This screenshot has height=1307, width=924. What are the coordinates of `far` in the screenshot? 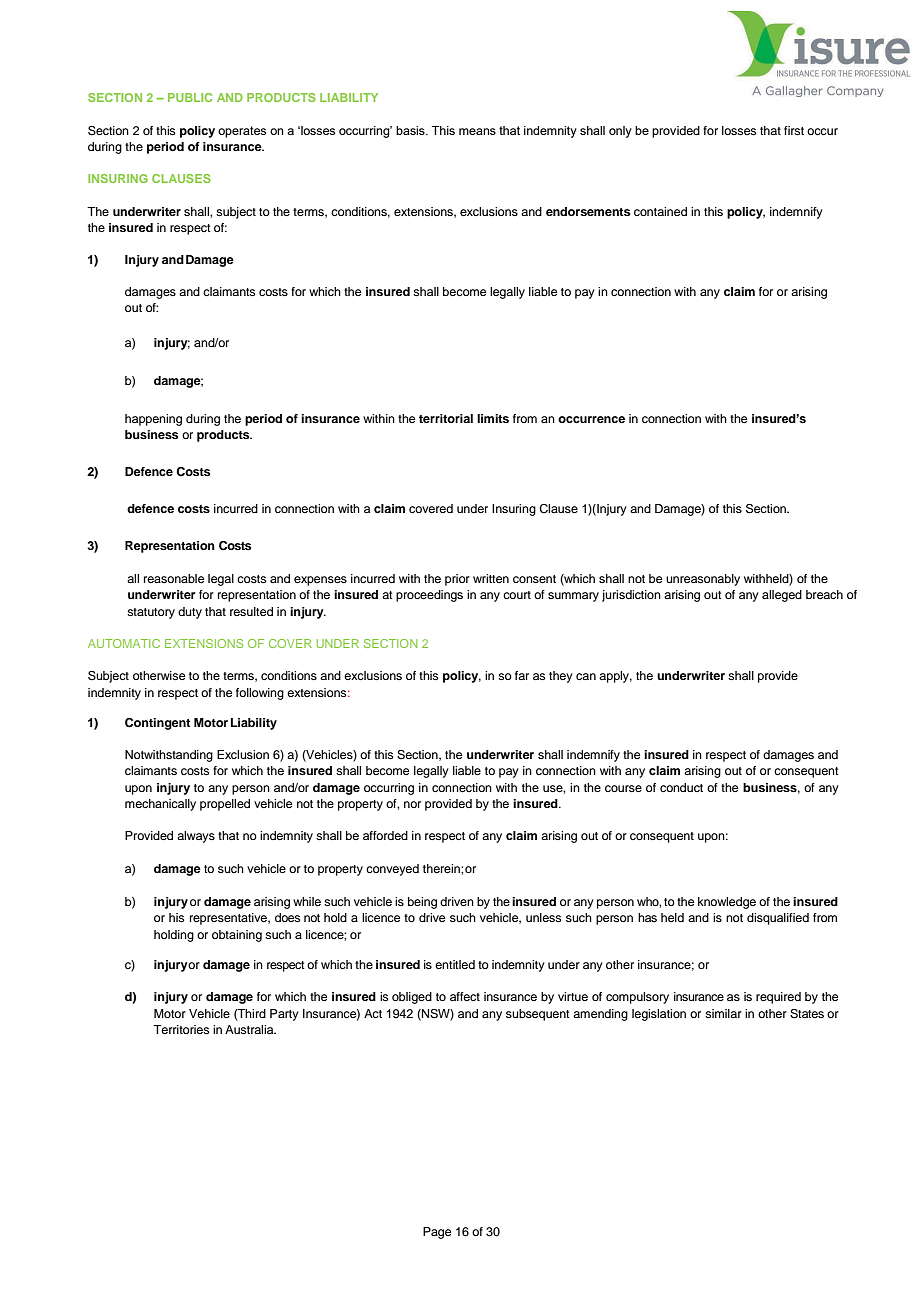 It's located at (522, 675).
